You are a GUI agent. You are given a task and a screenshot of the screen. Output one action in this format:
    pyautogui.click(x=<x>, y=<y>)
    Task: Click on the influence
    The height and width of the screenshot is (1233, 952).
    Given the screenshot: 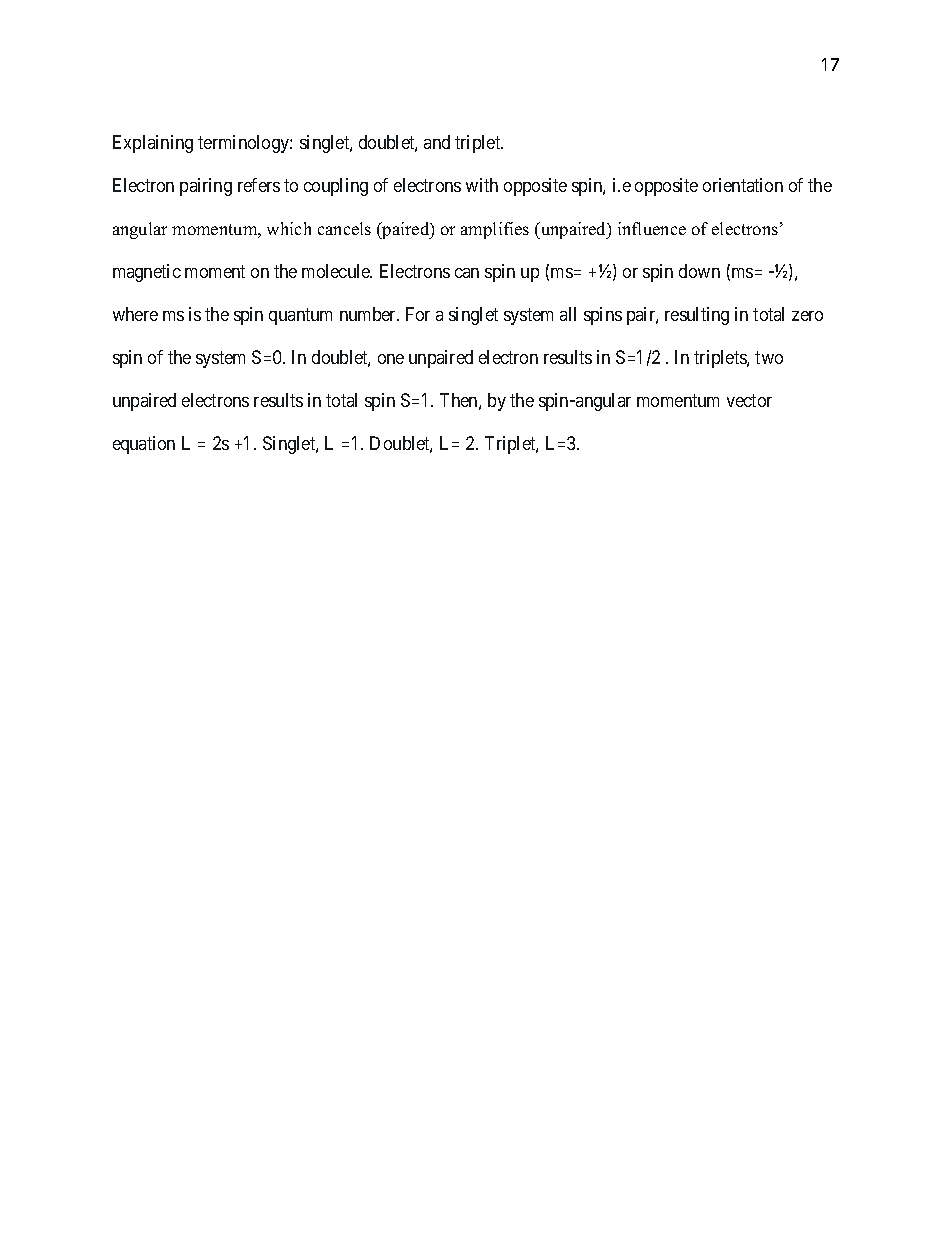 What is the action you would take?
    pyautogui.click(x=652, y=228)
